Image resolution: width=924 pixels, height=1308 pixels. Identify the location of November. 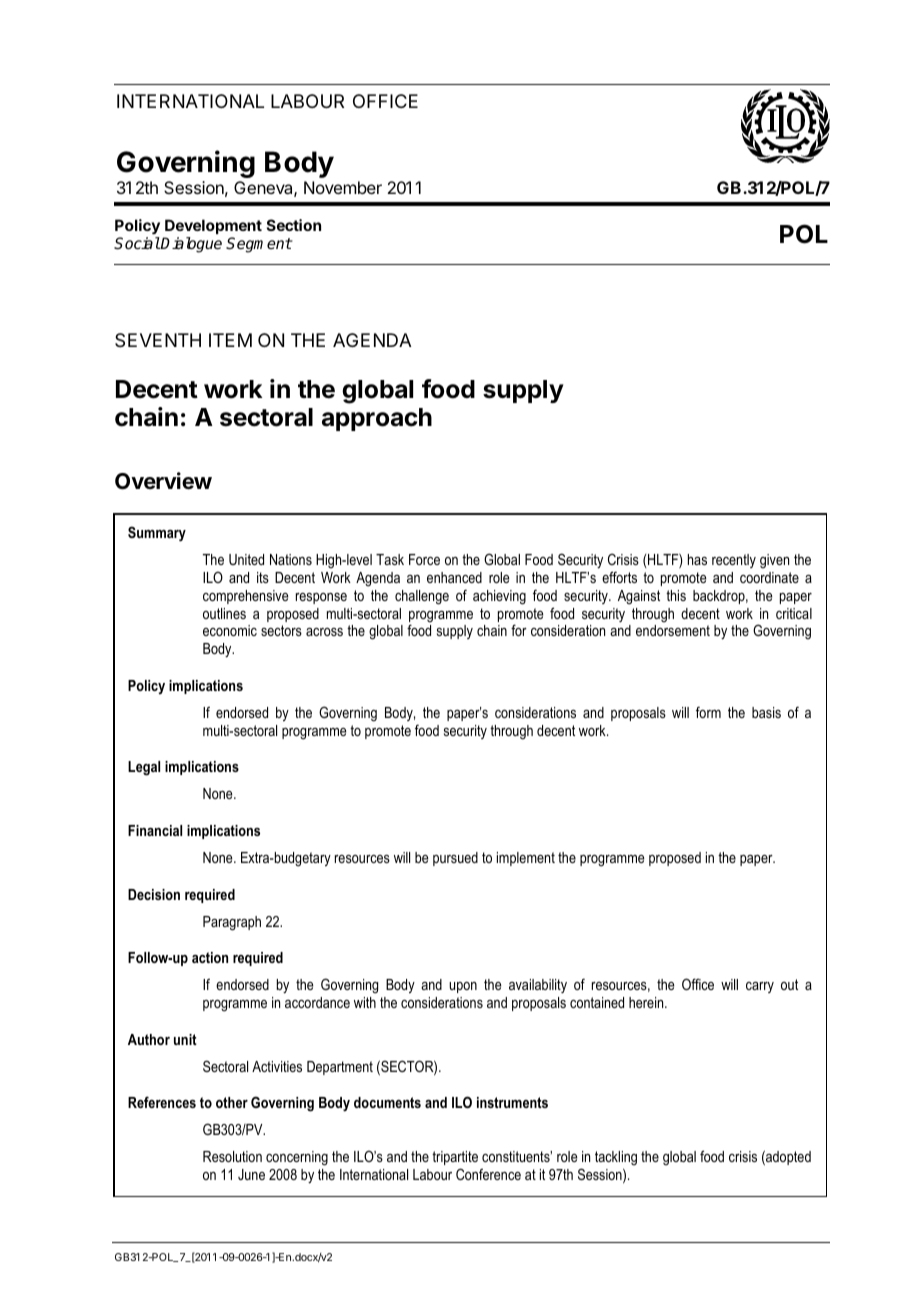
(343, 187).
